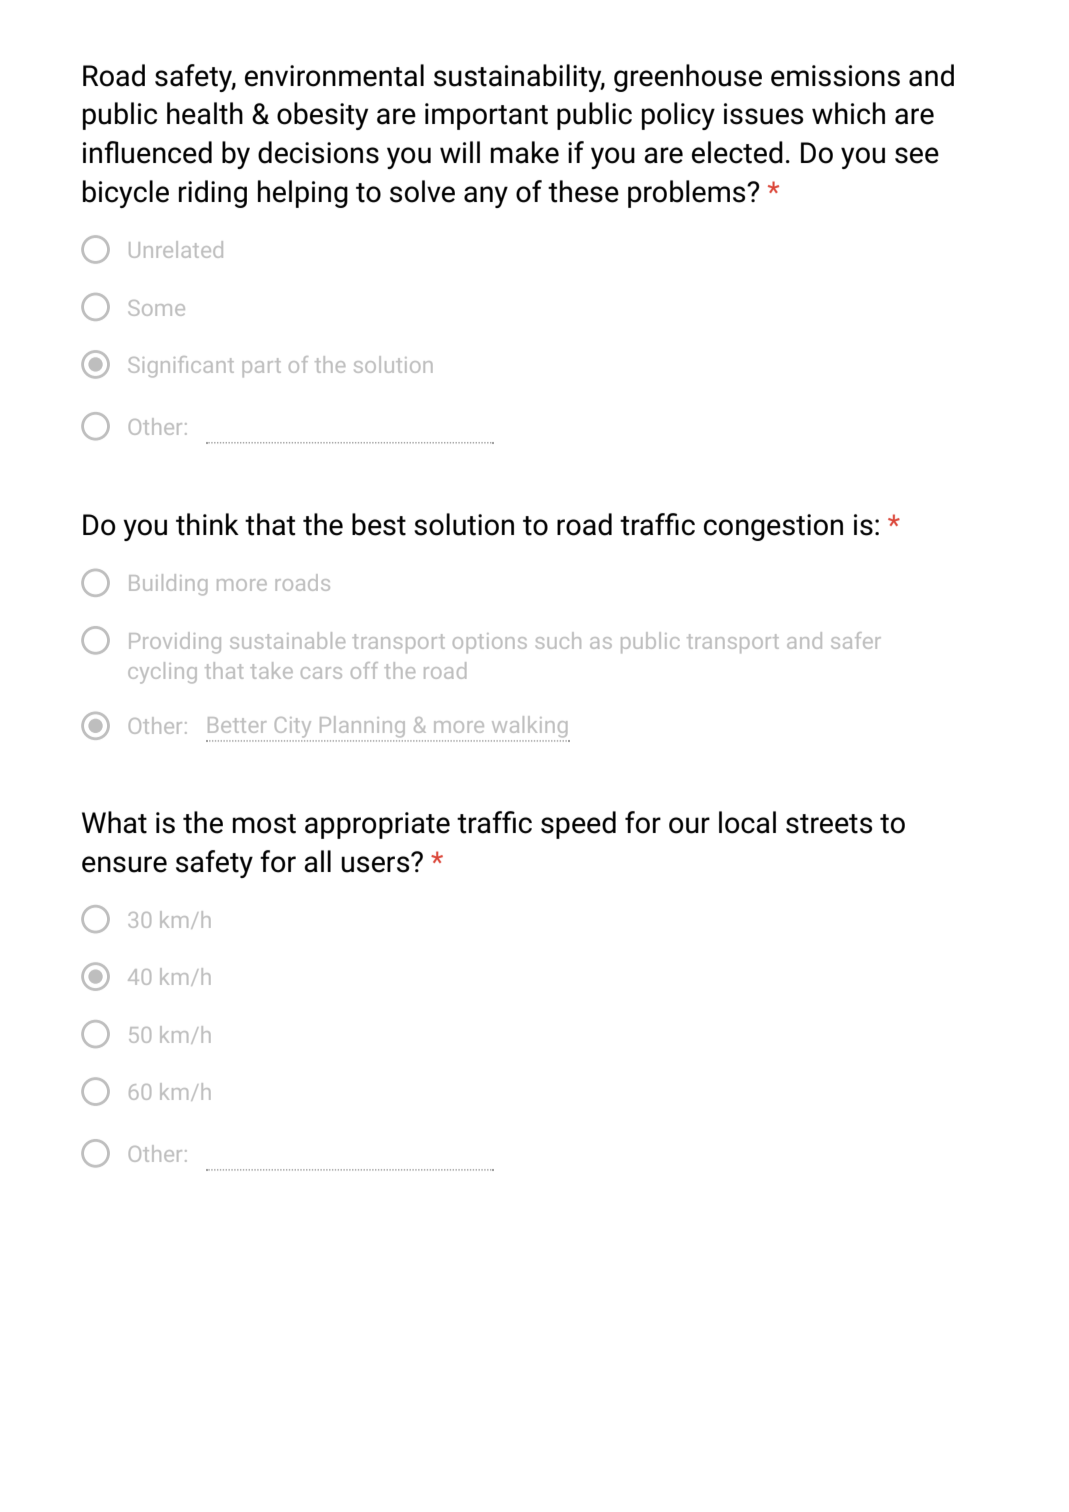 The height and width of the screenshot is (1512, 1069). Describe the element at coordinates (205, 113) in the screenshot. I see `health` at that location.
